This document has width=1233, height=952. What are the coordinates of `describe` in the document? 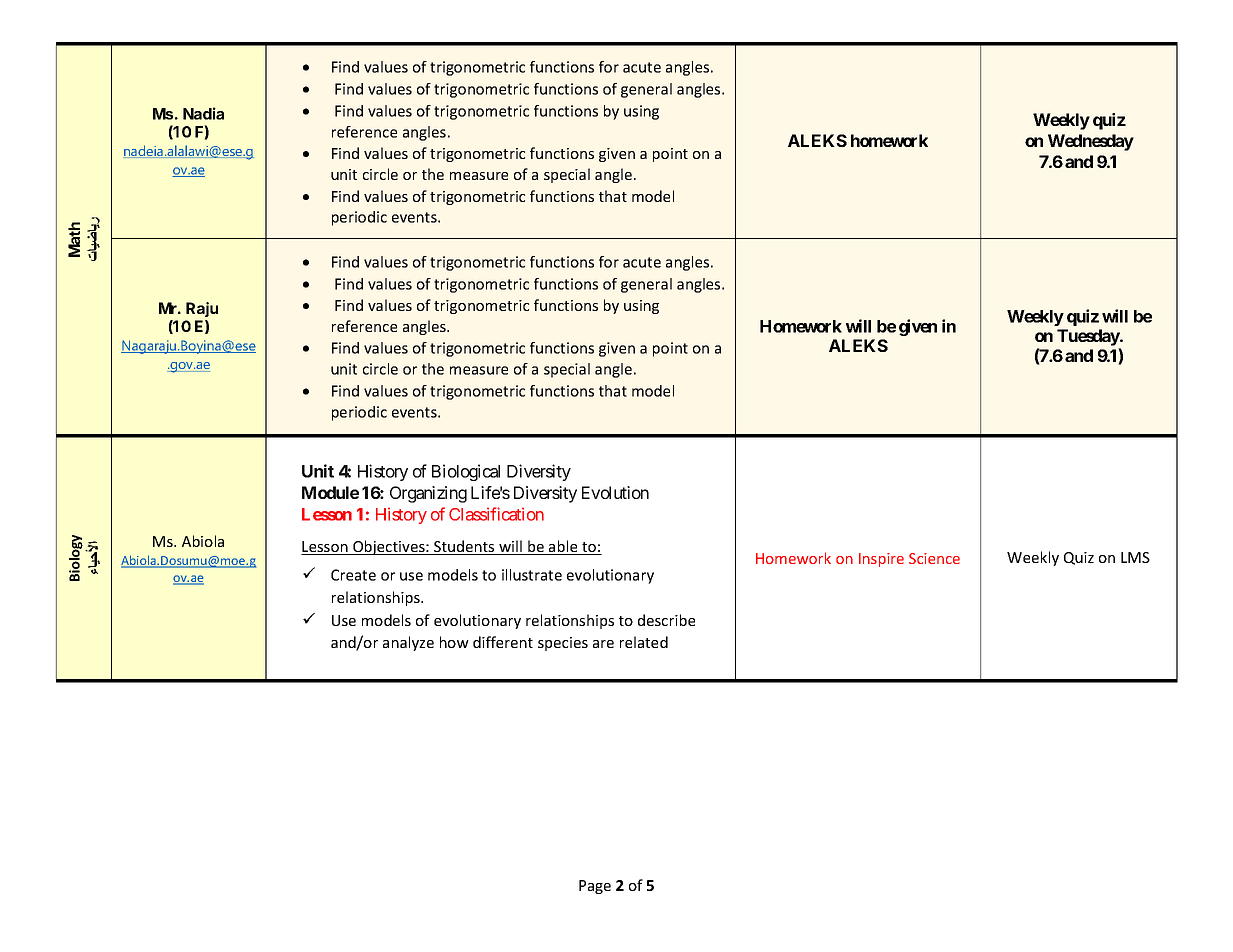 It's located at (666, 620).
